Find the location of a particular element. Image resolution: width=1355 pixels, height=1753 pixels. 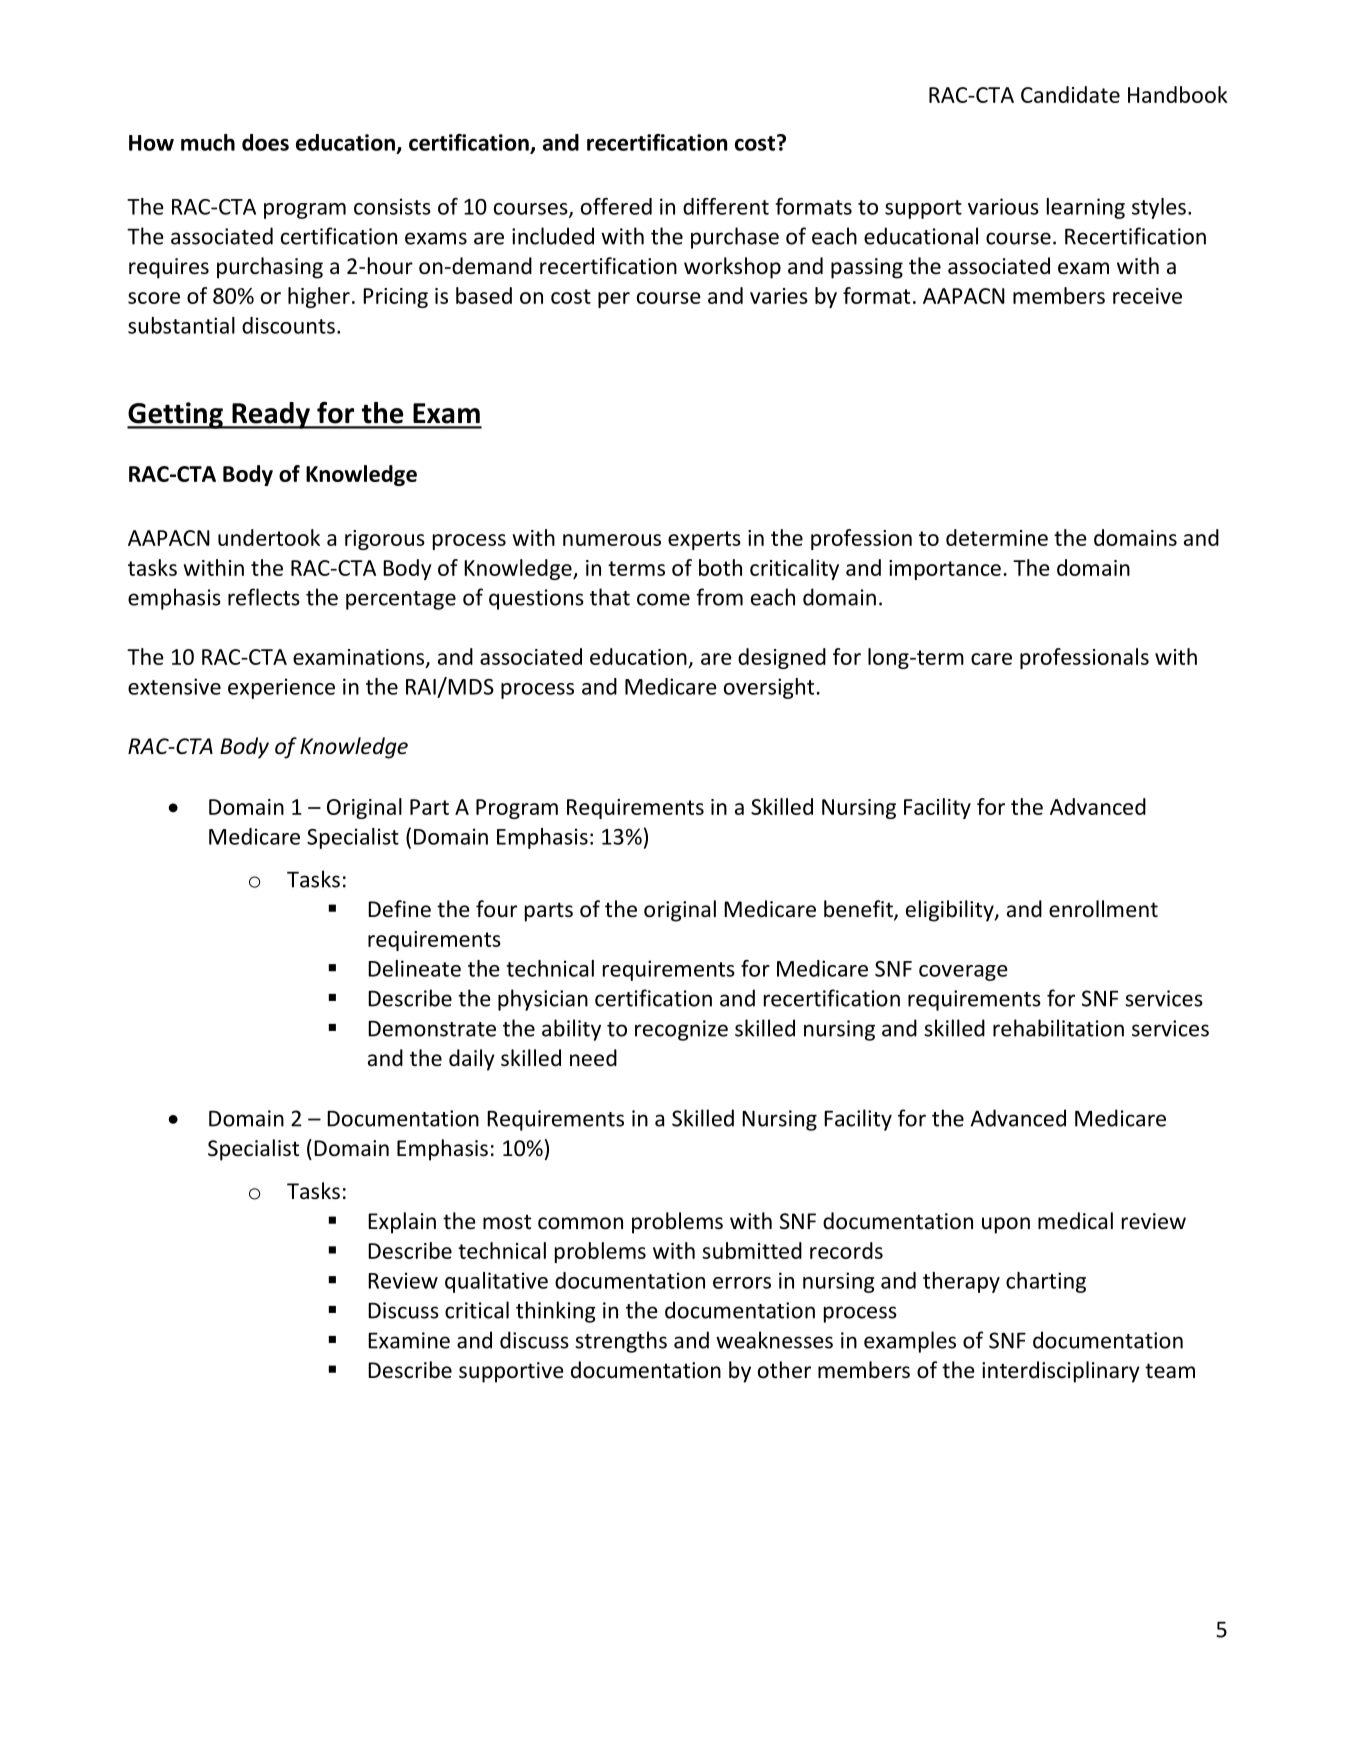

receive is located at coordinates (1147, 296).
